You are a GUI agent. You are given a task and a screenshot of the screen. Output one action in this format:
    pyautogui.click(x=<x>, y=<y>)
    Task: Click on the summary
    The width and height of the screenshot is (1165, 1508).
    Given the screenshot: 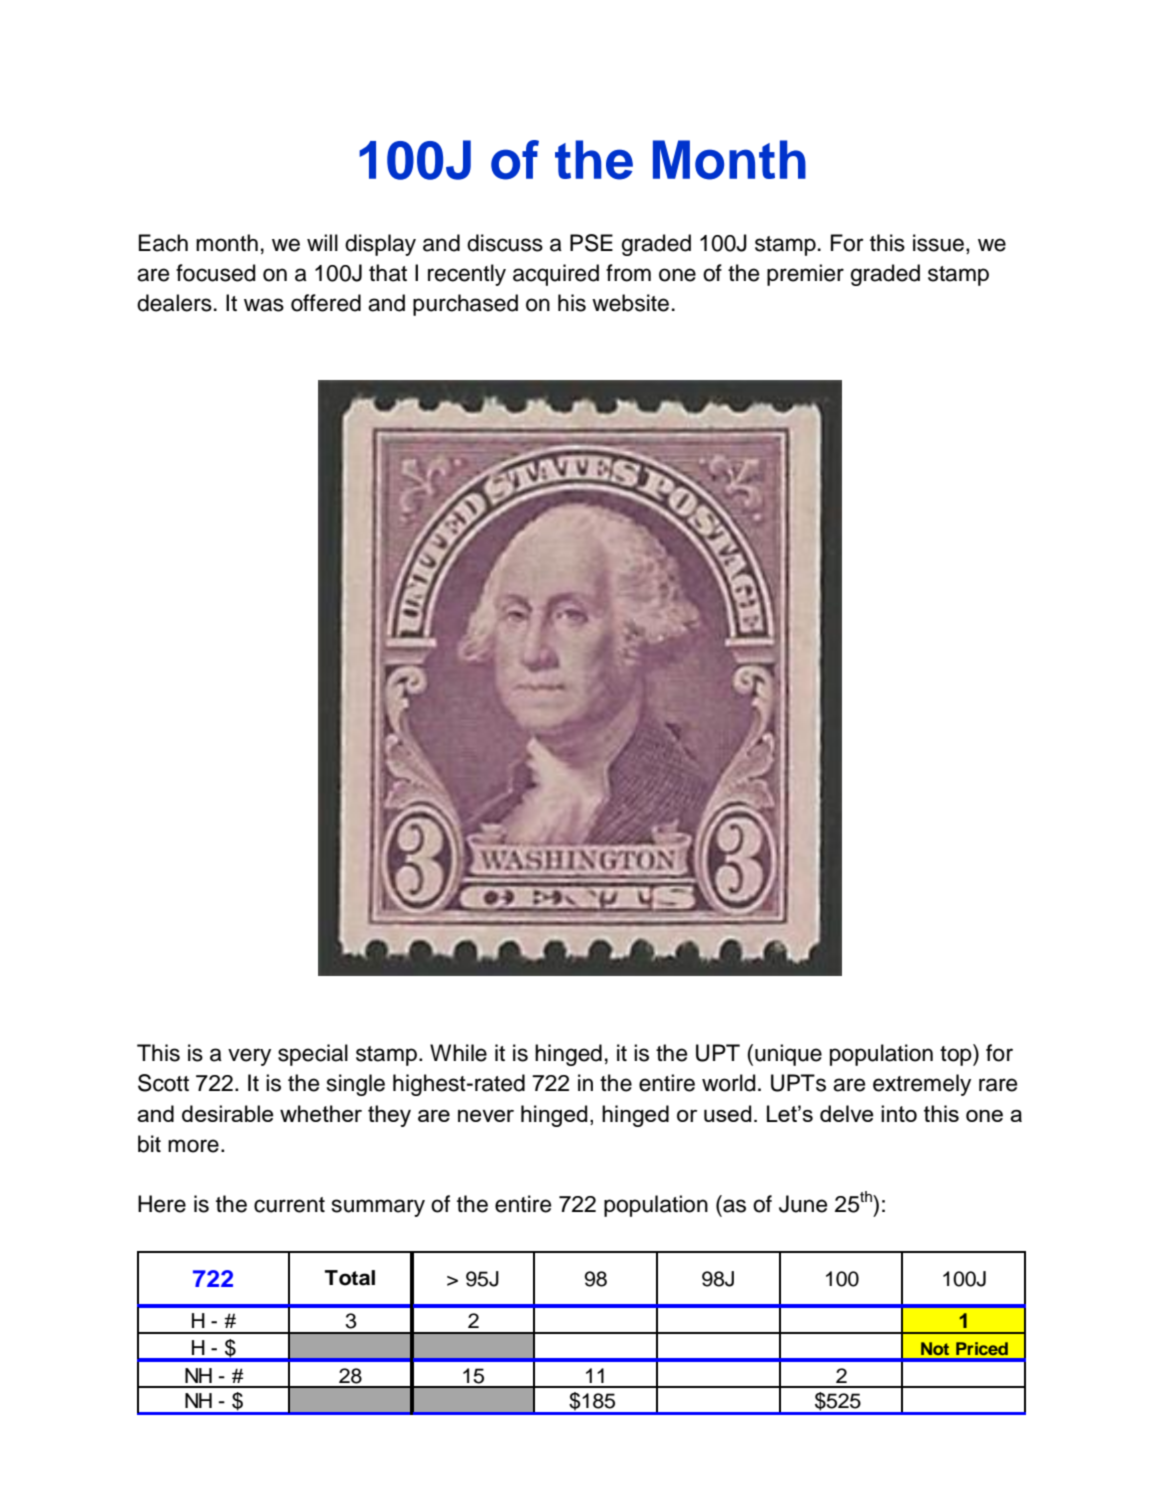 What is the action you would take?
    pyautogui.click(x=378, y=1208)
